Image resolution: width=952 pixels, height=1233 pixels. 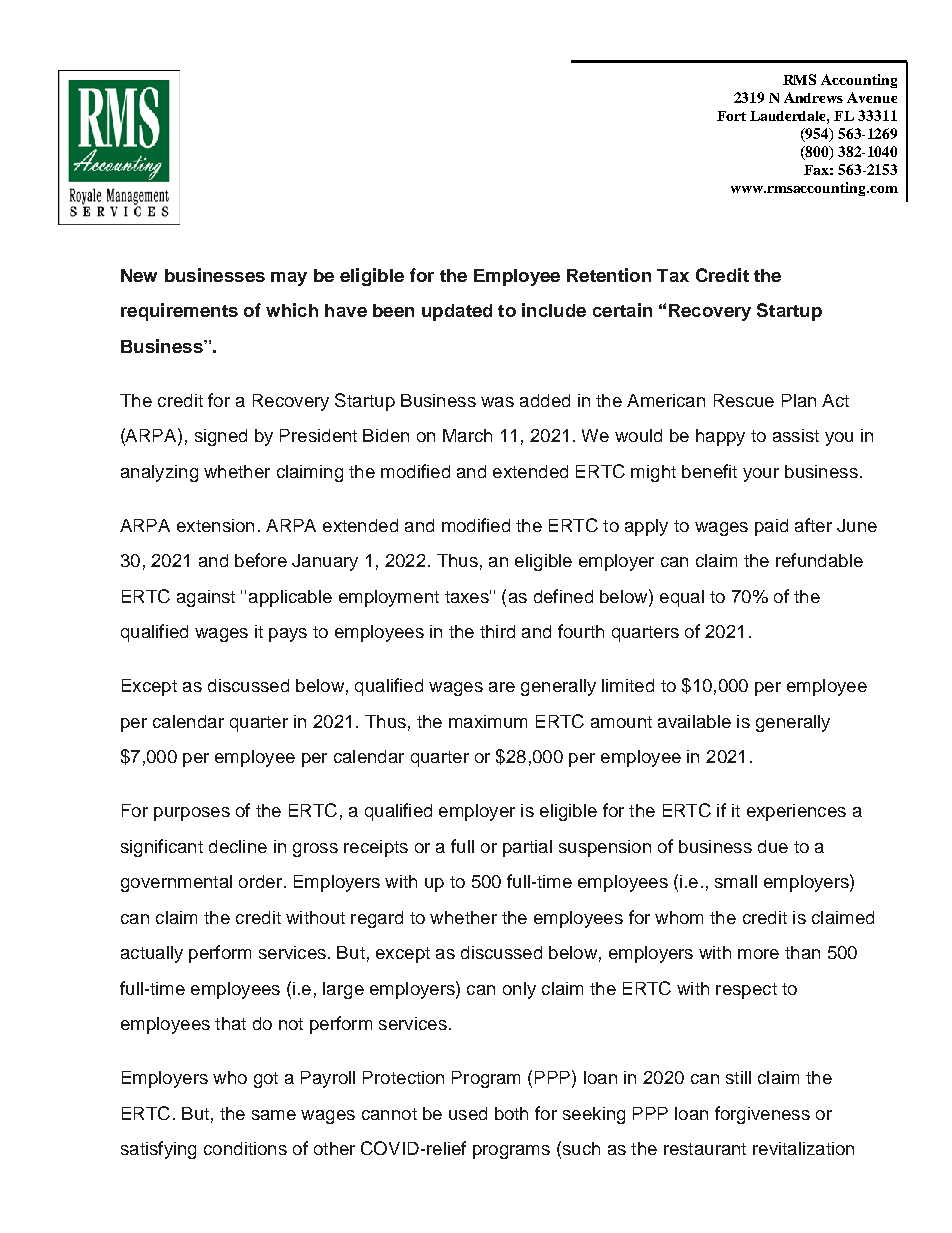 I want to click on conditions, so click(x=245, y=1148).
